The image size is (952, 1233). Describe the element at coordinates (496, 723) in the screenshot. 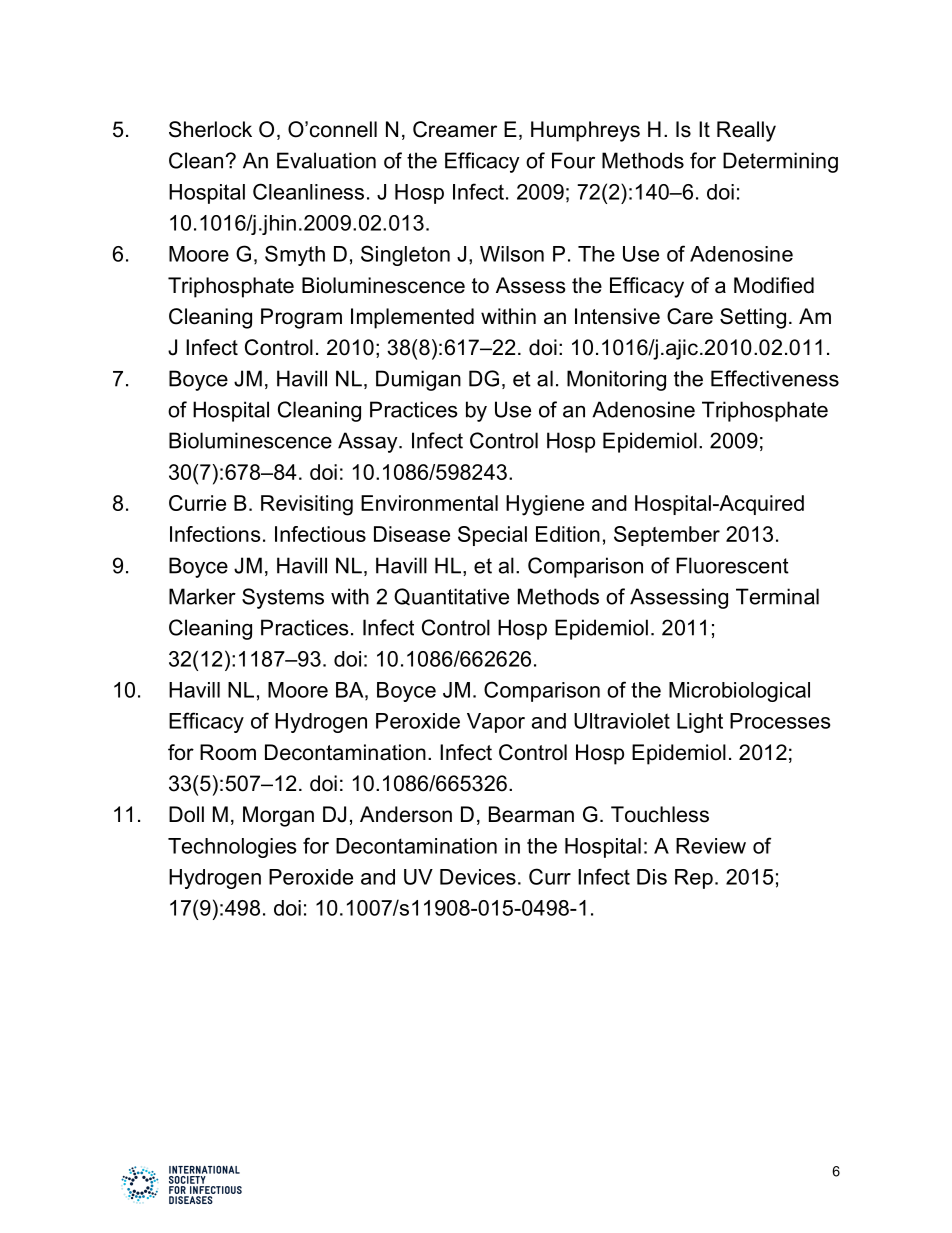

I see `Vapor` at that location.
